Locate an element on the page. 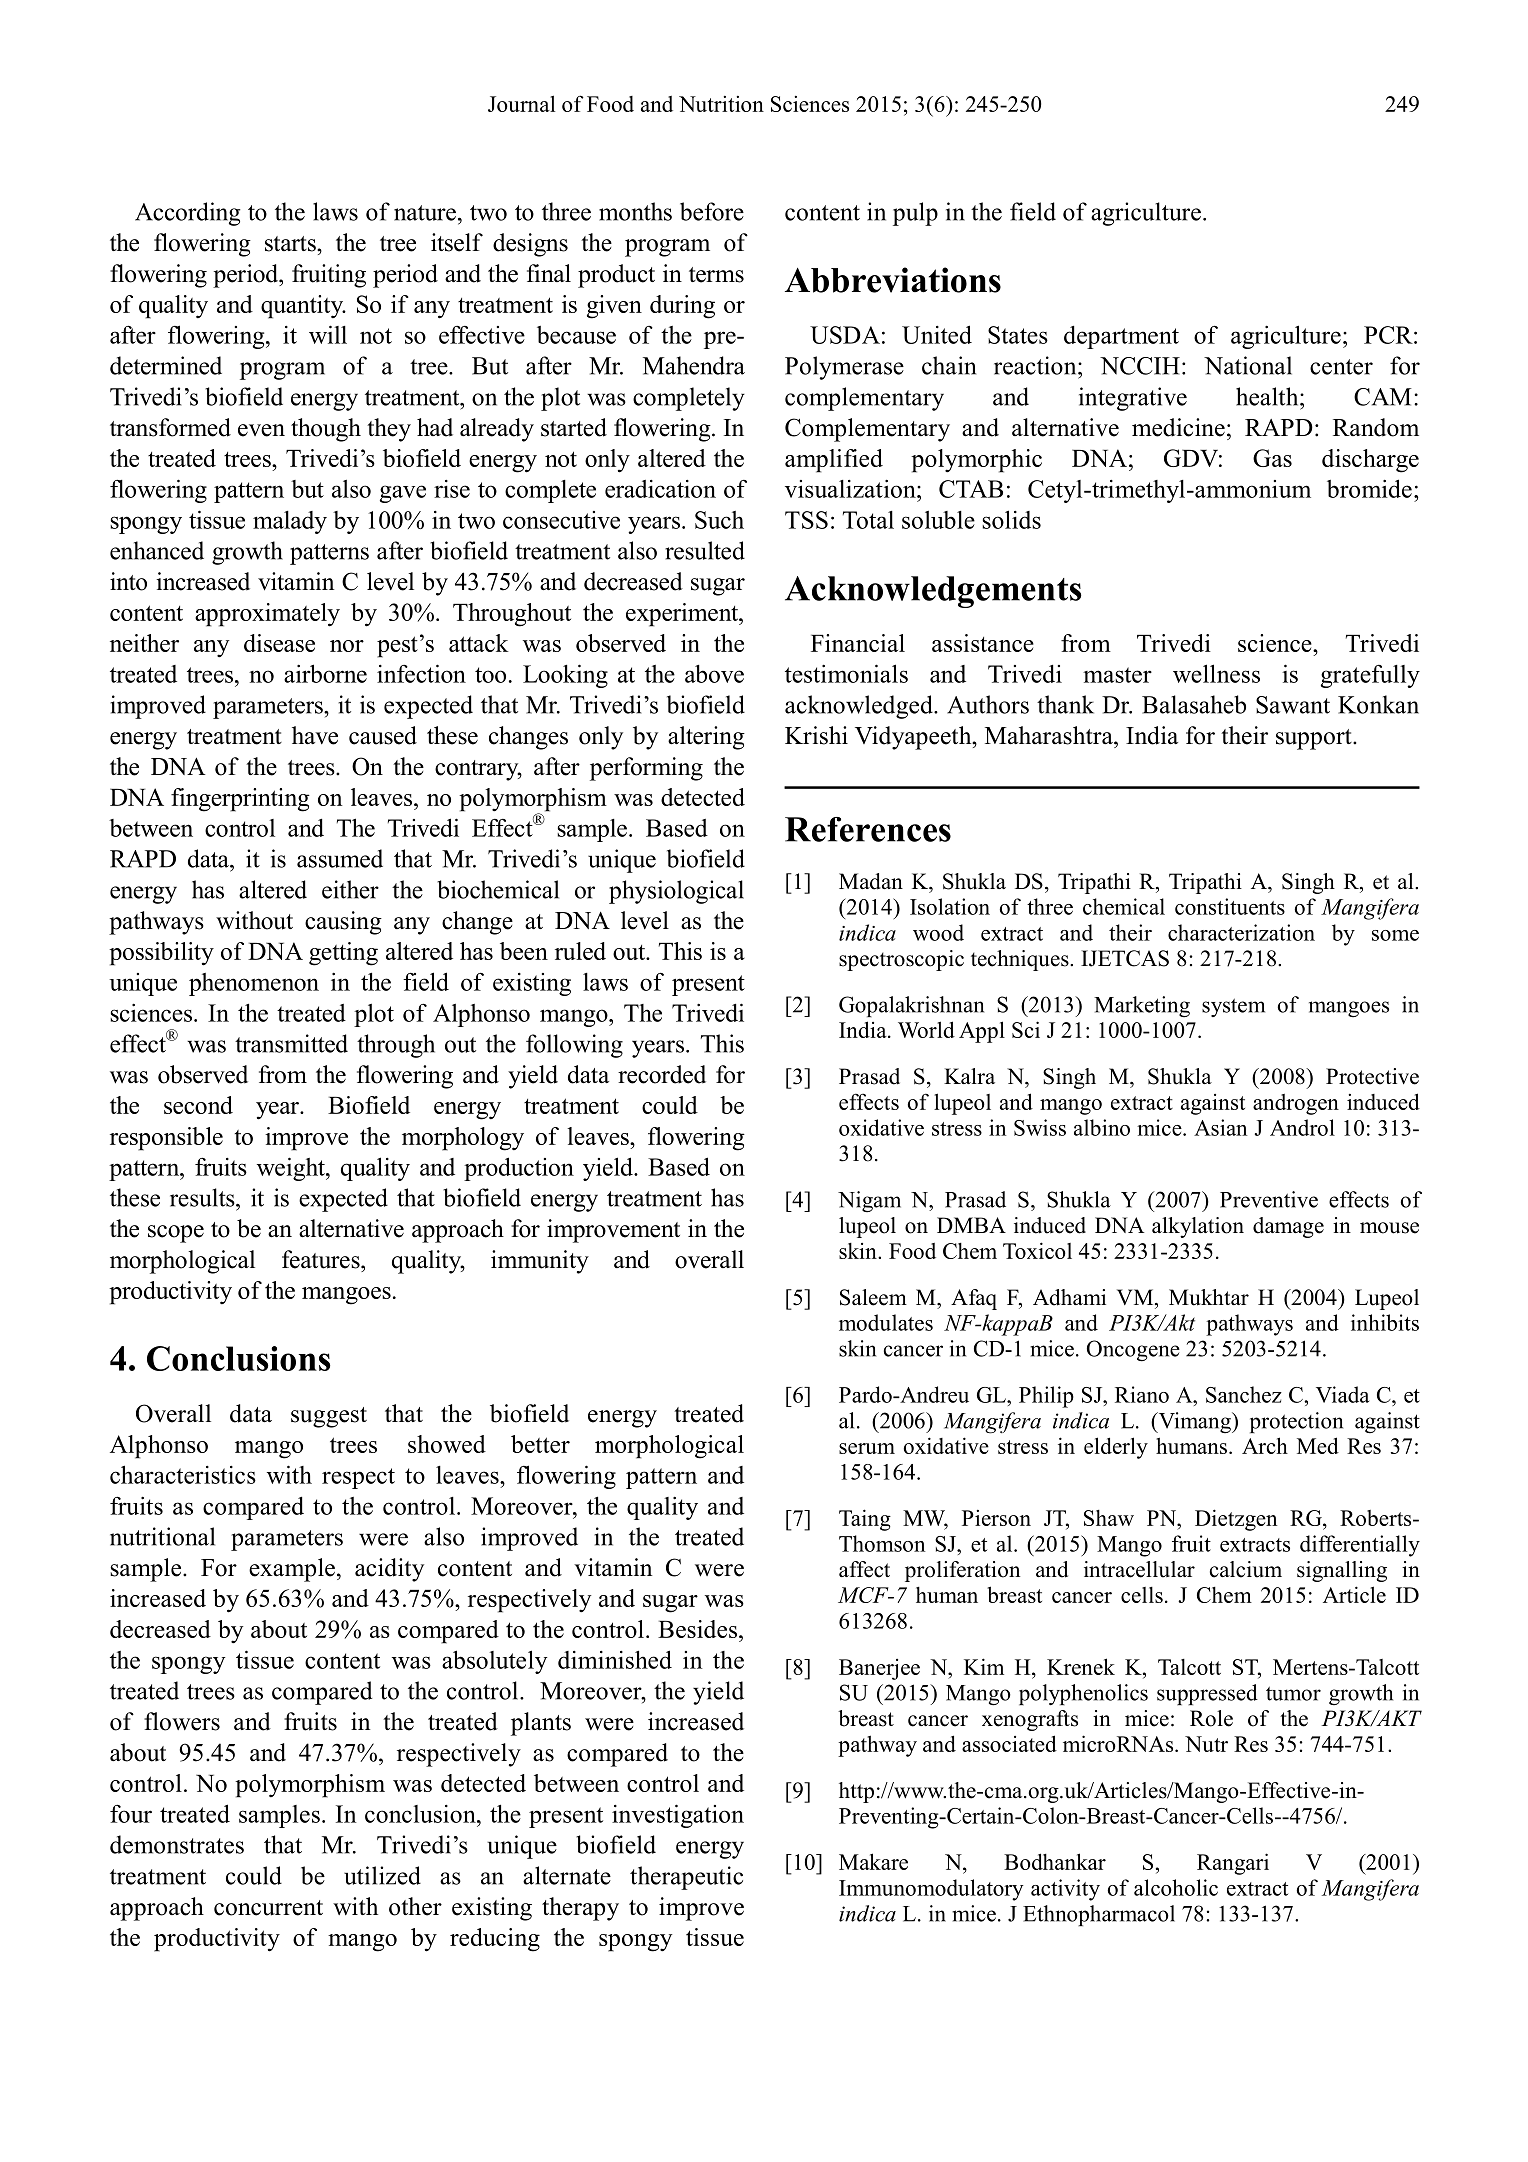  department is located at coordinates (1121, 337).
